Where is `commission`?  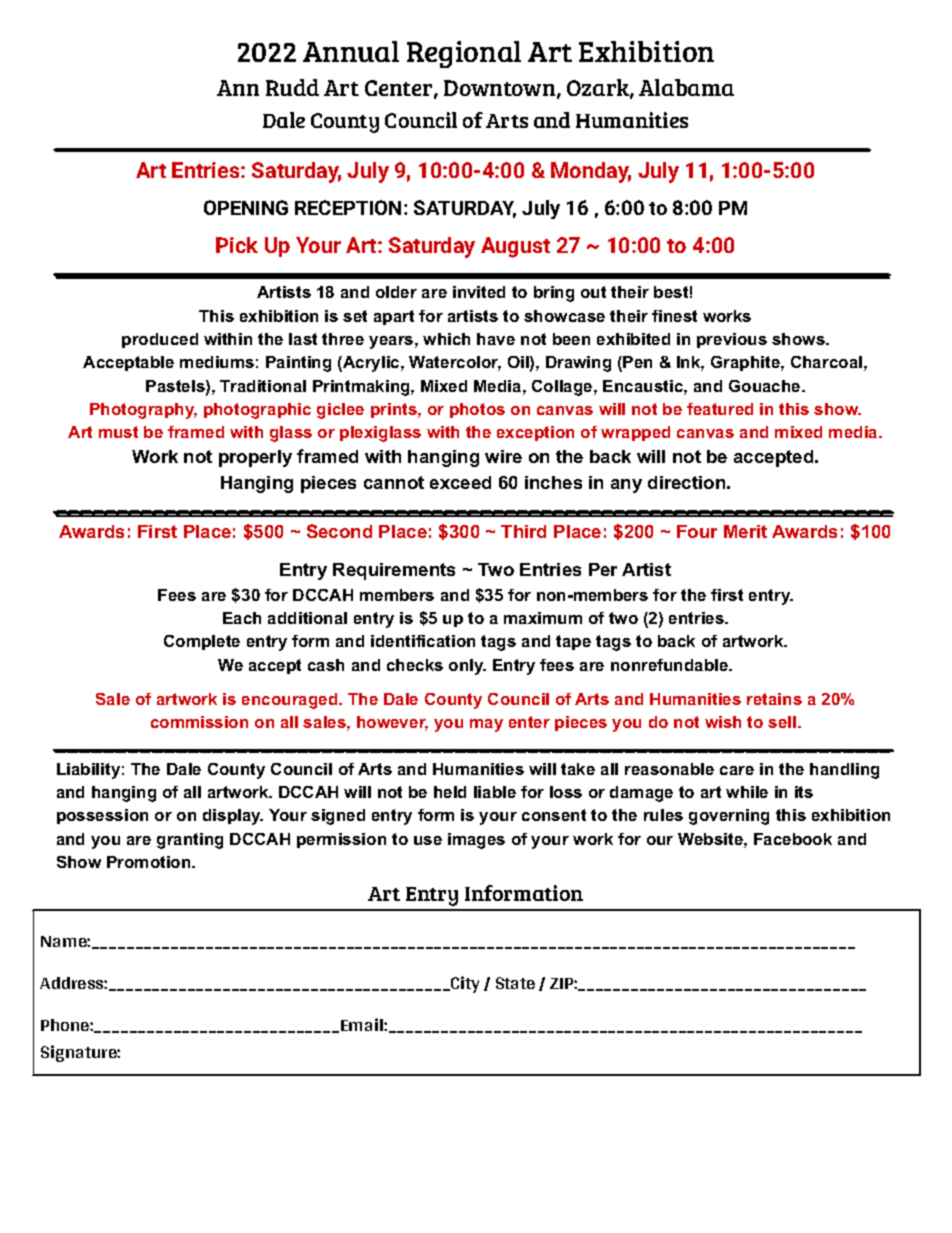 commission is located at coordinates (199, 722).
